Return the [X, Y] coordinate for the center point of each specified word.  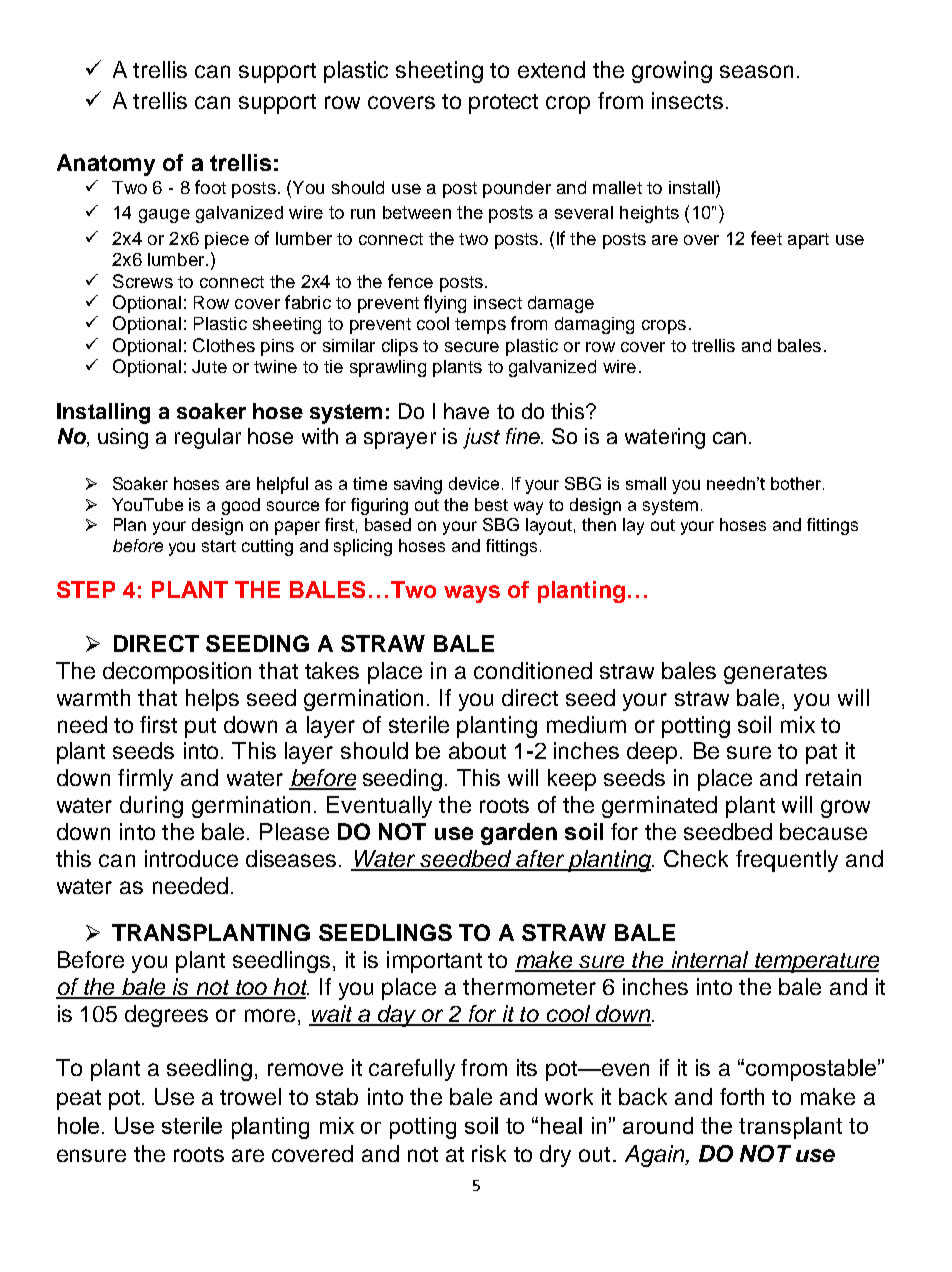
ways [472, 594]
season [756, 71]
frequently [787, 861]
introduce [191, 858]
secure [472, 347]
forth [742, 1096]
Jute [209, 366]
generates [775, 674]
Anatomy [106, 165]
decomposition [177, 673]
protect [503, 104]
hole [78, 1125]
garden [519, 834]
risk [489, 1153]
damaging [594, 325]
